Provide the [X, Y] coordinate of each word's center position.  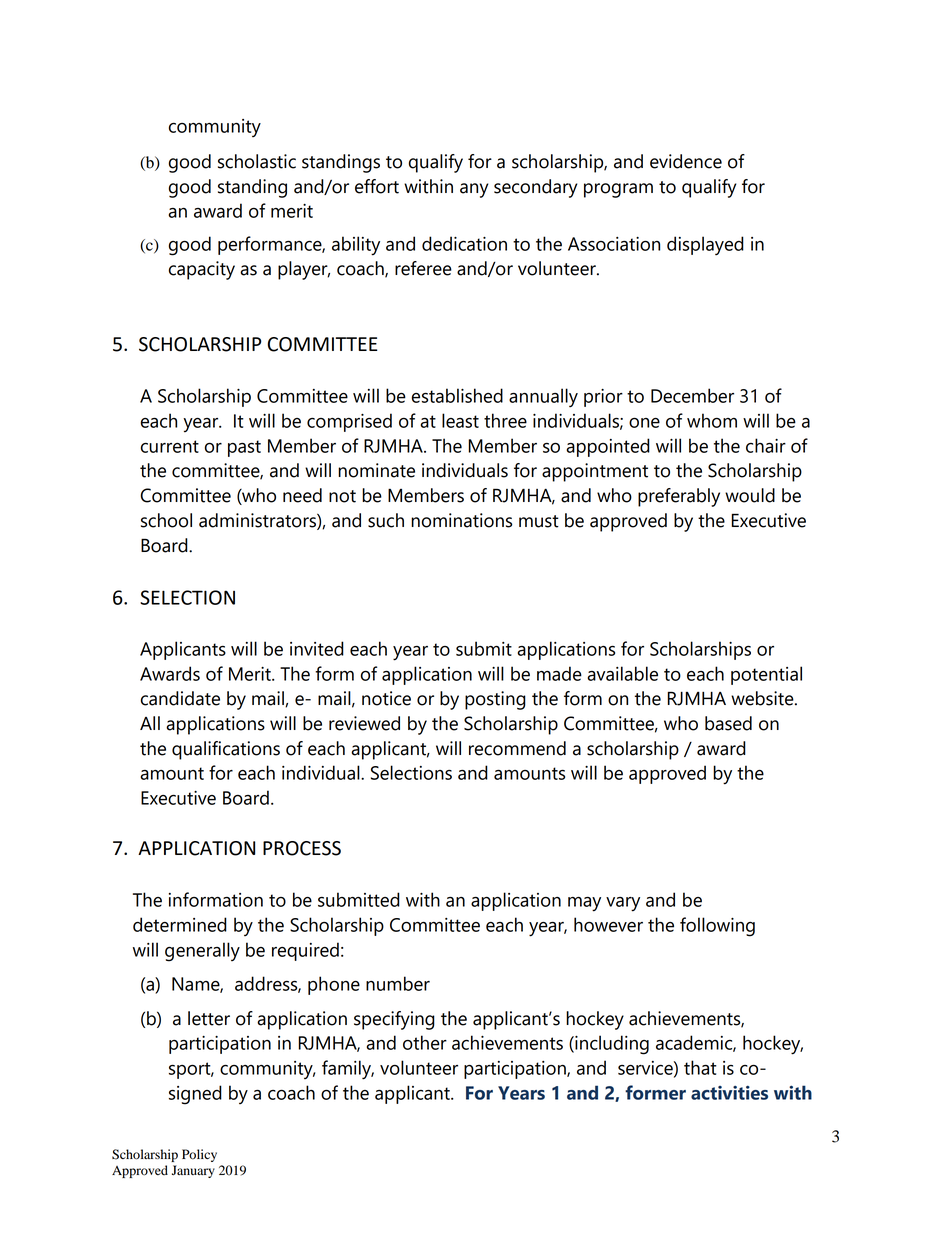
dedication [464, 243]
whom [712, 420]
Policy [199, 1155]
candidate [180, 698]
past [244, 448]
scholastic [257, 161]
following [717, 927]
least [460, 420]
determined [180, 924]
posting [495, 700]
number [398, 983]
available [622, 673]
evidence [686, 161]
